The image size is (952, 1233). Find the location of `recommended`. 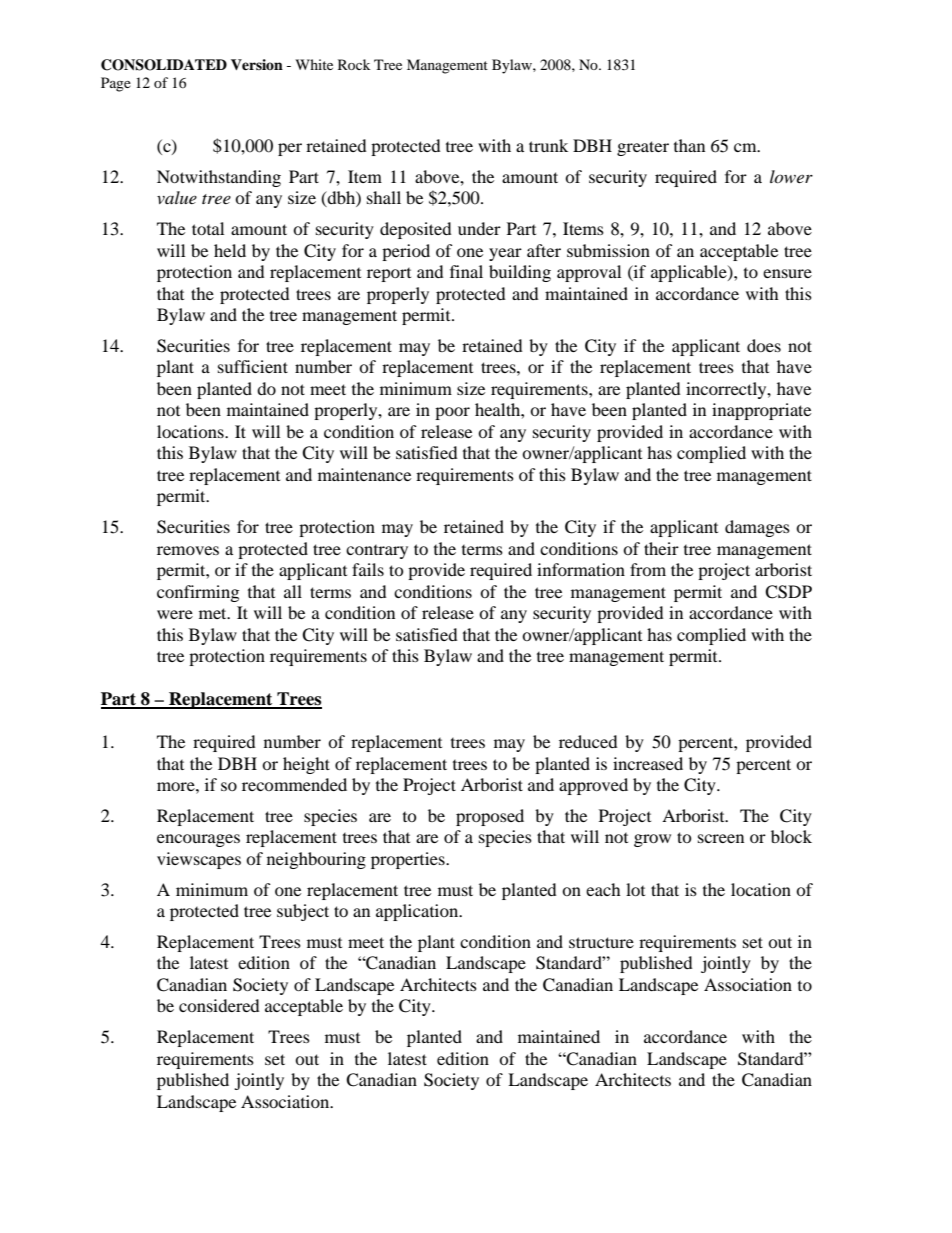

recommended is located at coordinates (294, 784).
